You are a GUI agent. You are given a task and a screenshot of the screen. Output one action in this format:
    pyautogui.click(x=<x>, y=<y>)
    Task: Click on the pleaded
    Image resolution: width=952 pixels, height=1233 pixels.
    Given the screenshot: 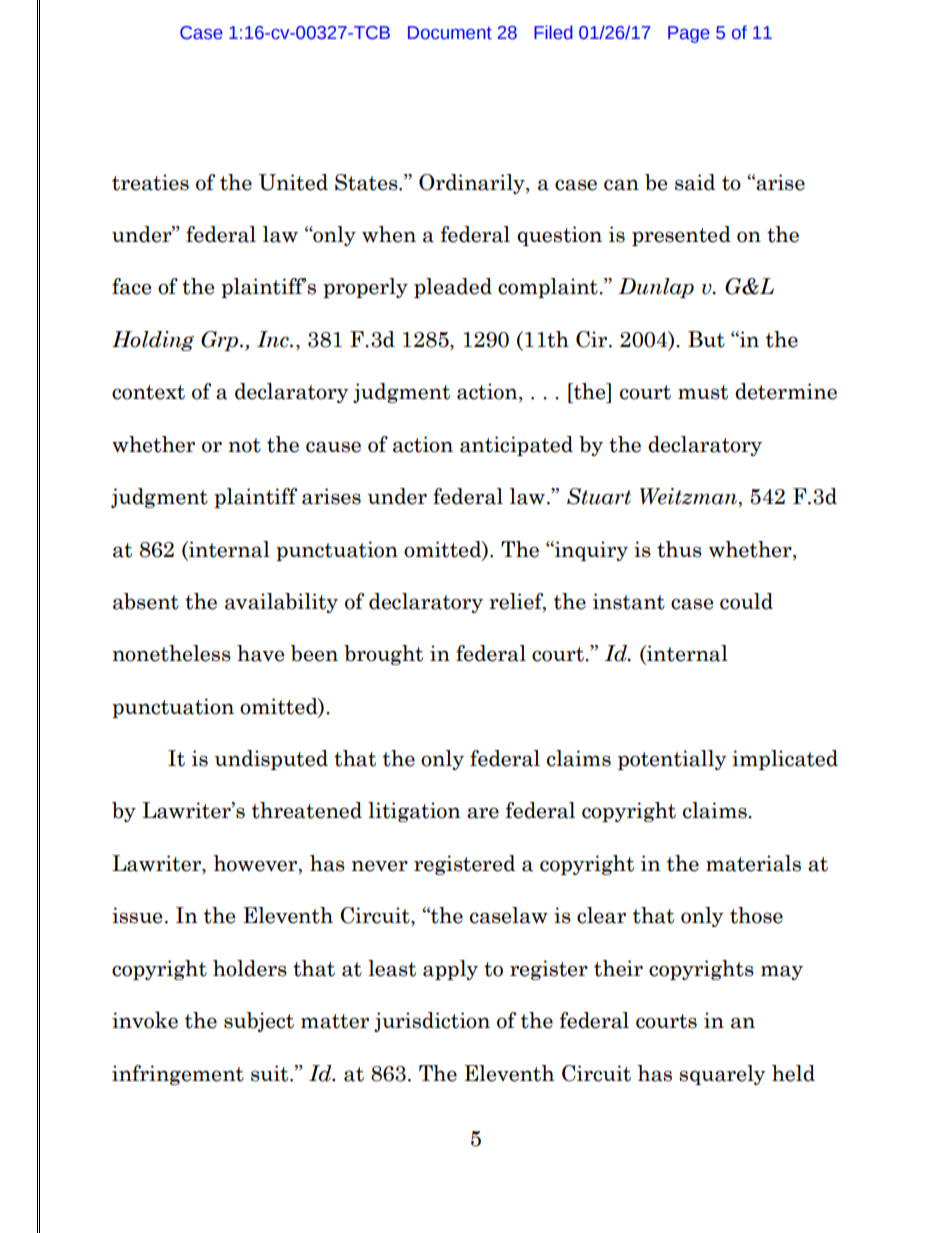 What is the action you would take?
    pyautogui.click(x=453, y=288)
